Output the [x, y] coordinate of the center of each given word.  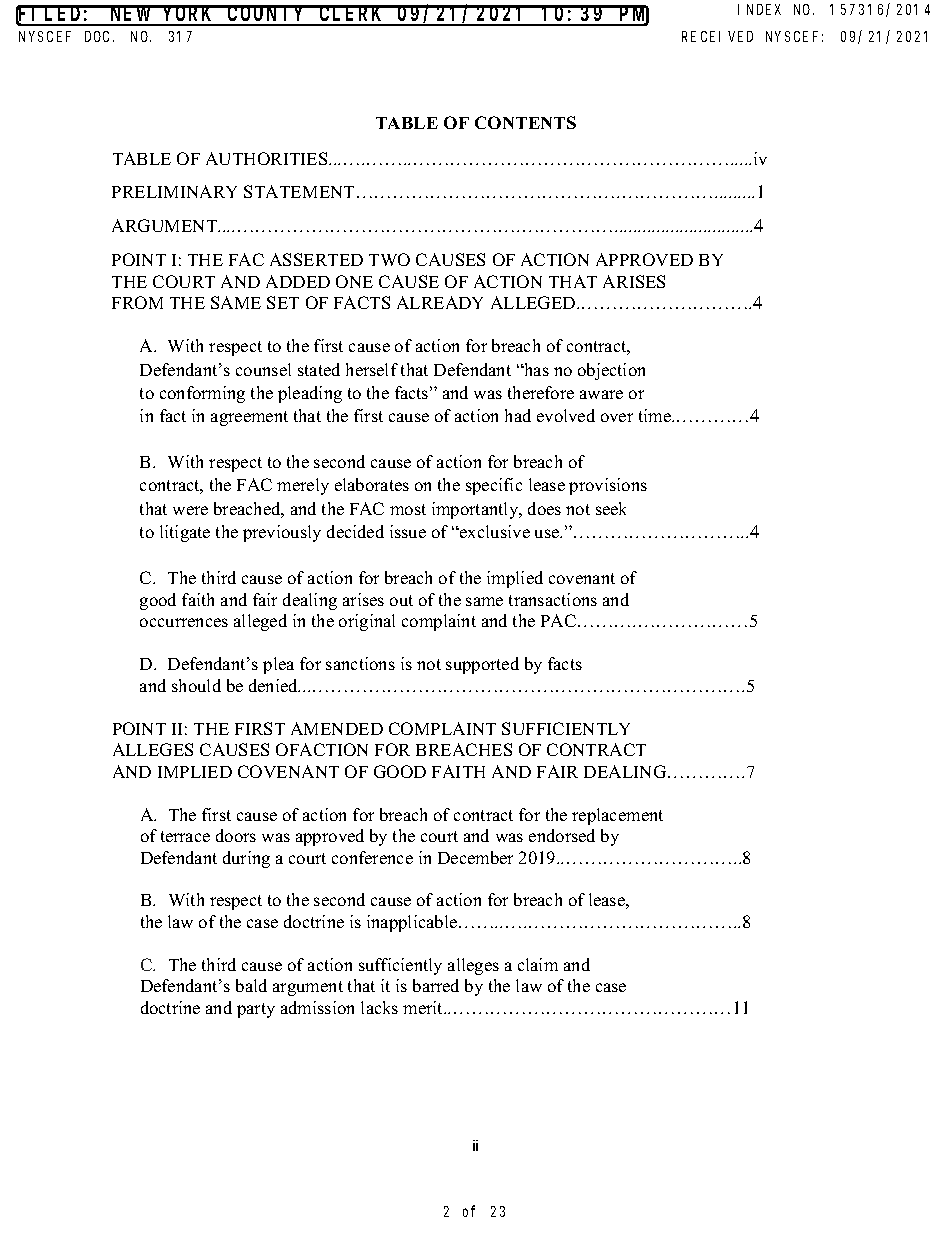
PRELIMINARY [174, 191]
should [196, 685]
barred [436, 985]
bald [251, 985]
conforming [202, 394]
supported [482, 665]
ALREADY [440, 302]
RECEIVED [717, 36]
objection [611, 371]
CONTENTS [525, 122]
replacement [617, 816]
